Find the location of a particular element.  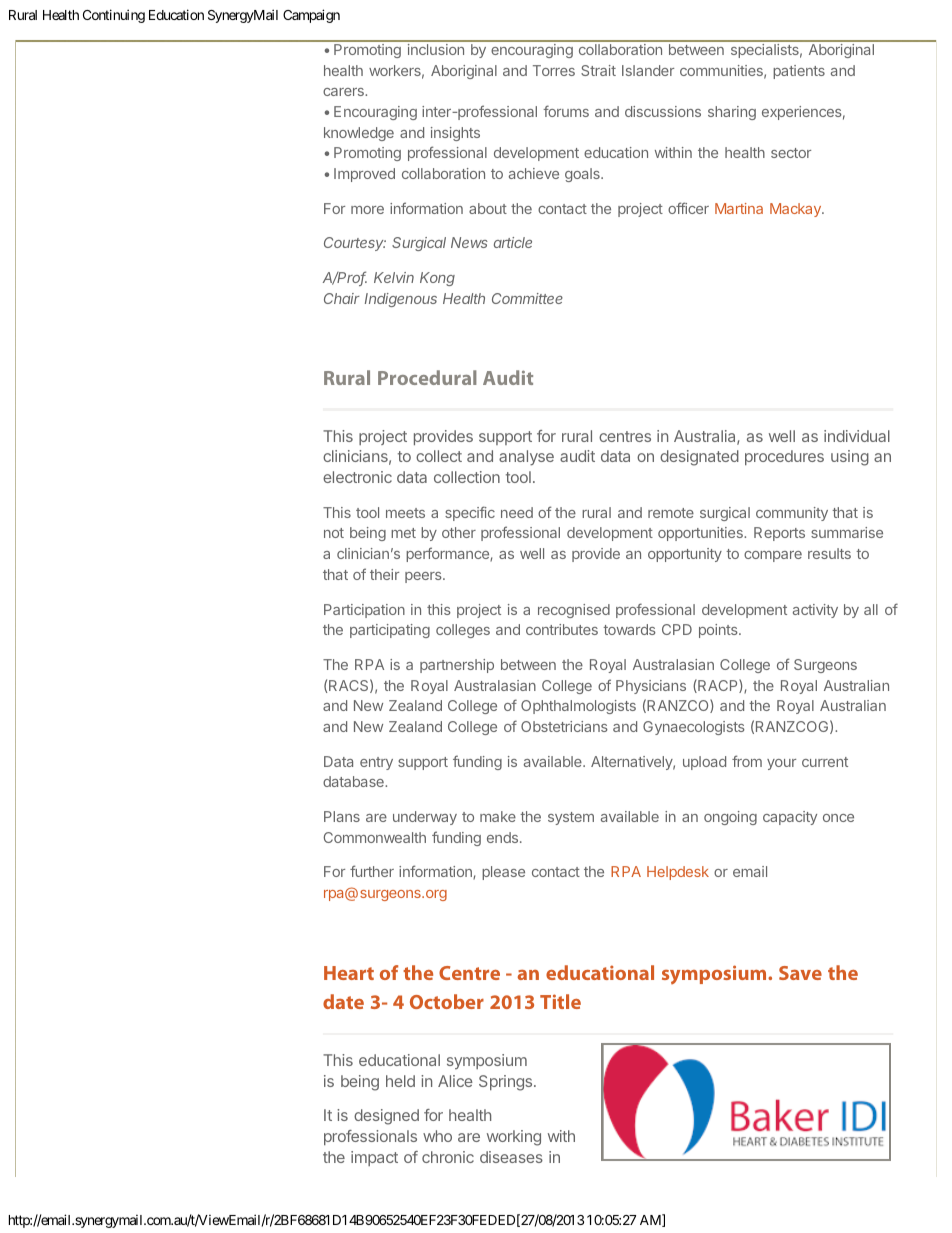

working is located at coordinates (514, 1138).
